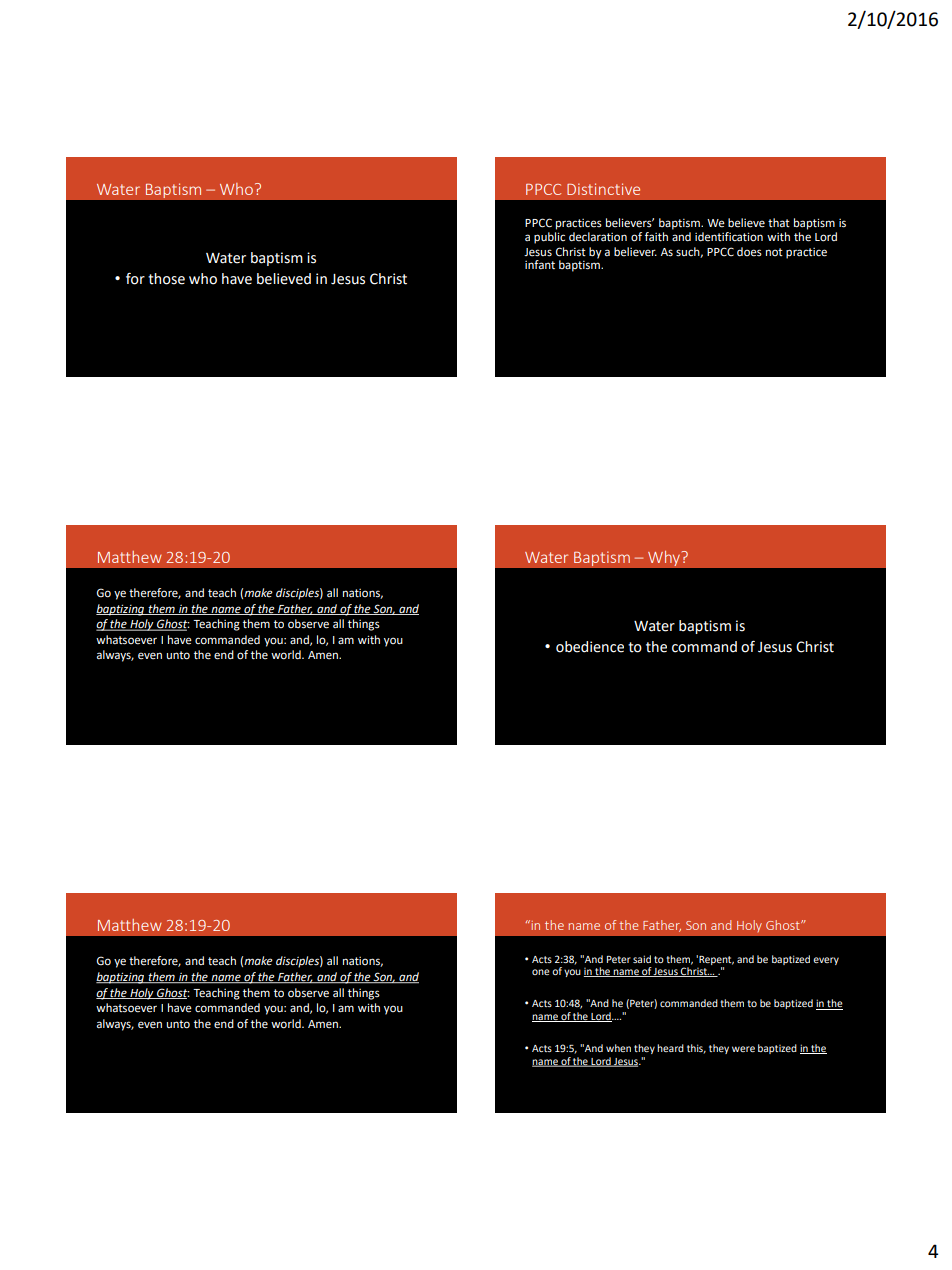 This image has width=952, height=1270. I want to click on that, so click(779, 222).
